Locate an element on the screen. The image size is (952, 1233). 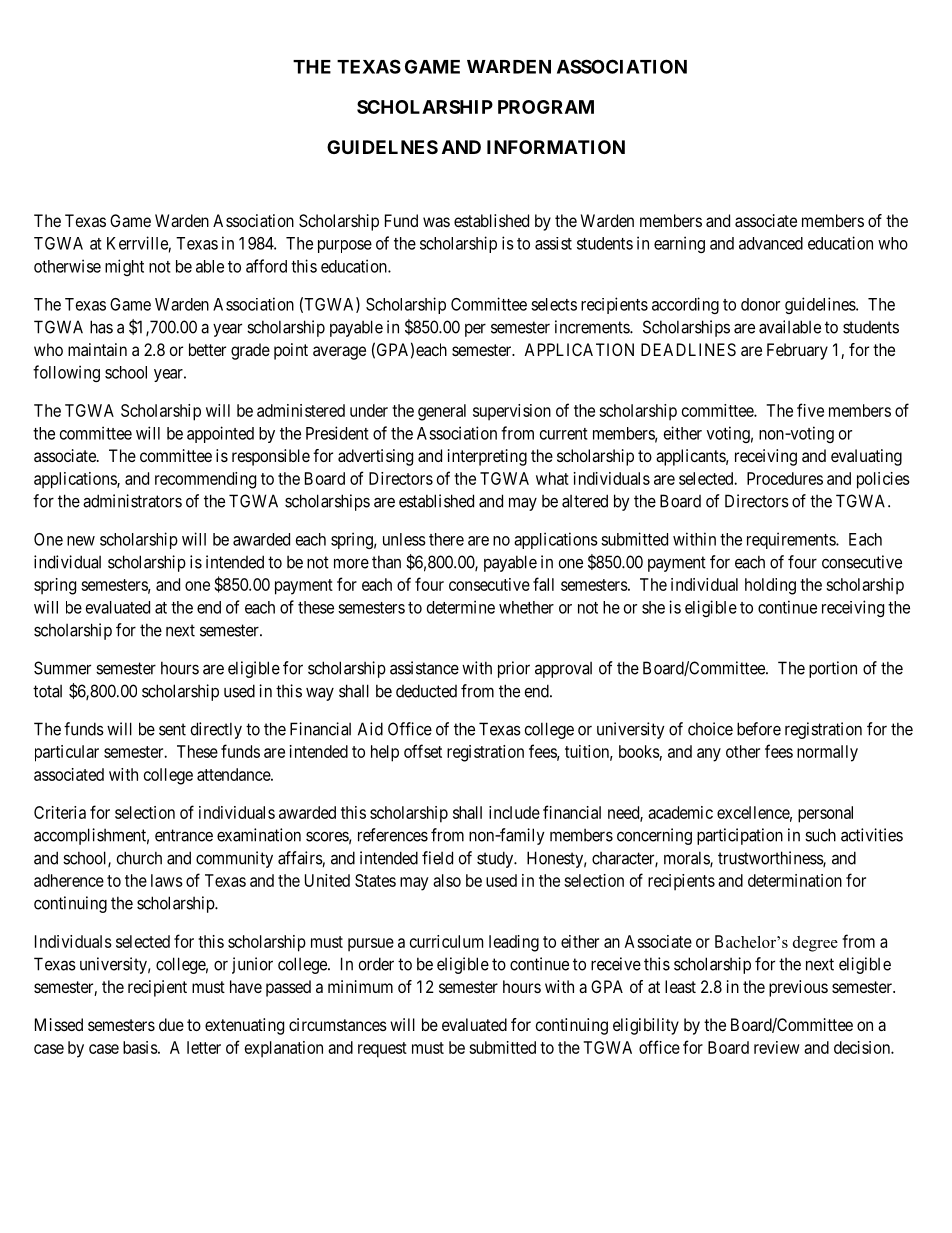
request is located at coordinates (382, 1050).
